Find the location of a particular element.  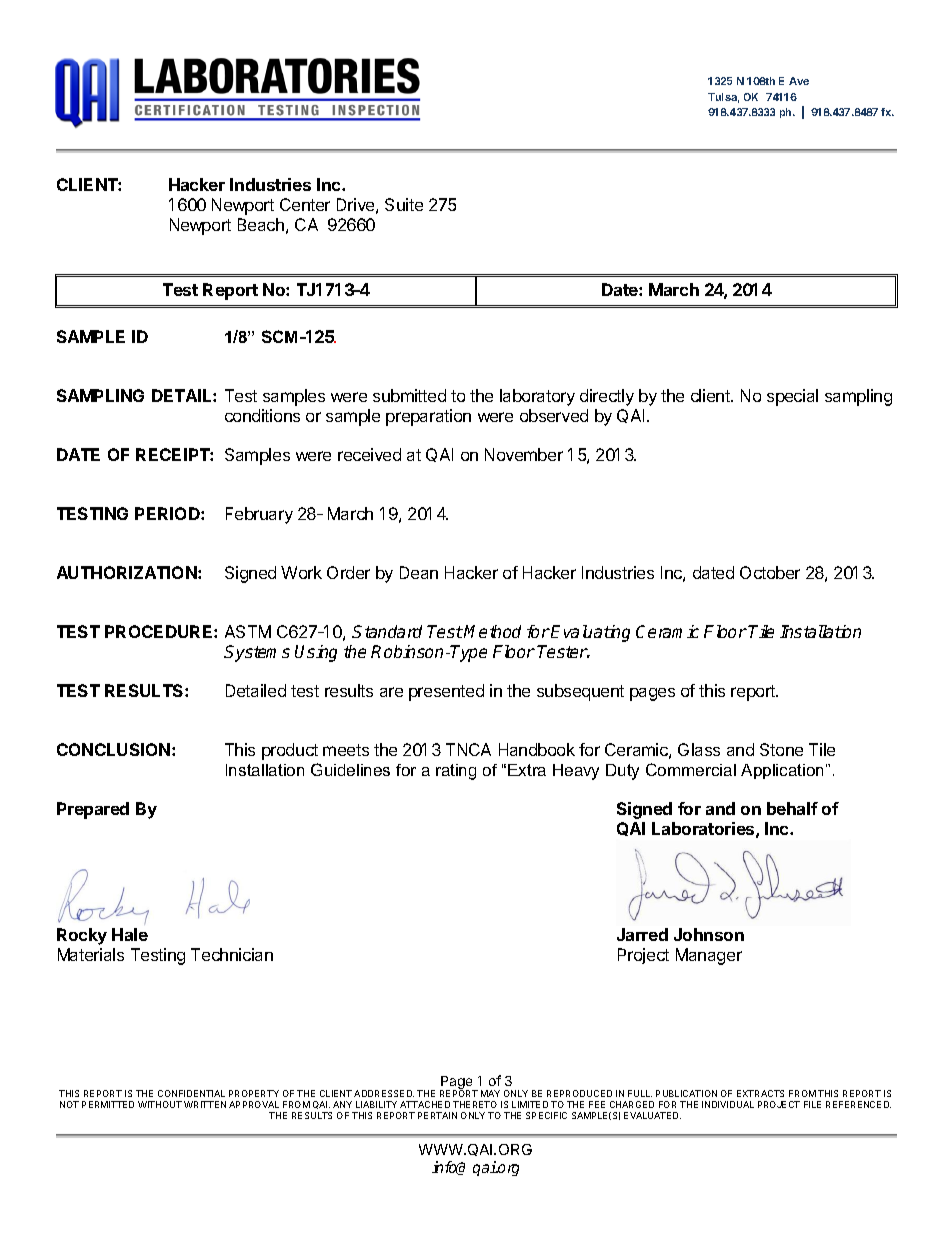

PROCEDURE is located at coordinates (160, 631).
